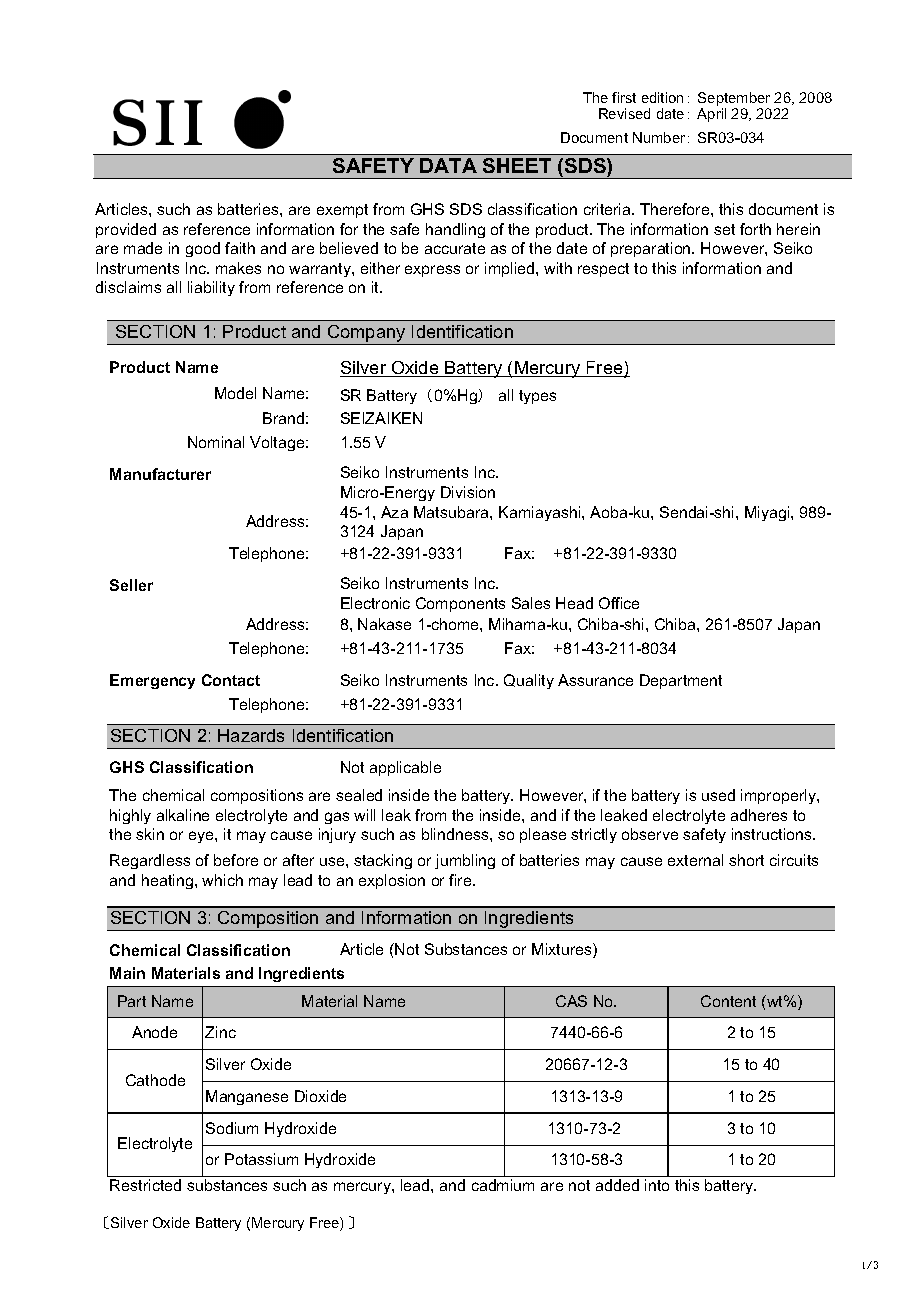  What do you see at coordinates (657, 1185) in the document?
I see `into` at bounding box center [657, 1185].
